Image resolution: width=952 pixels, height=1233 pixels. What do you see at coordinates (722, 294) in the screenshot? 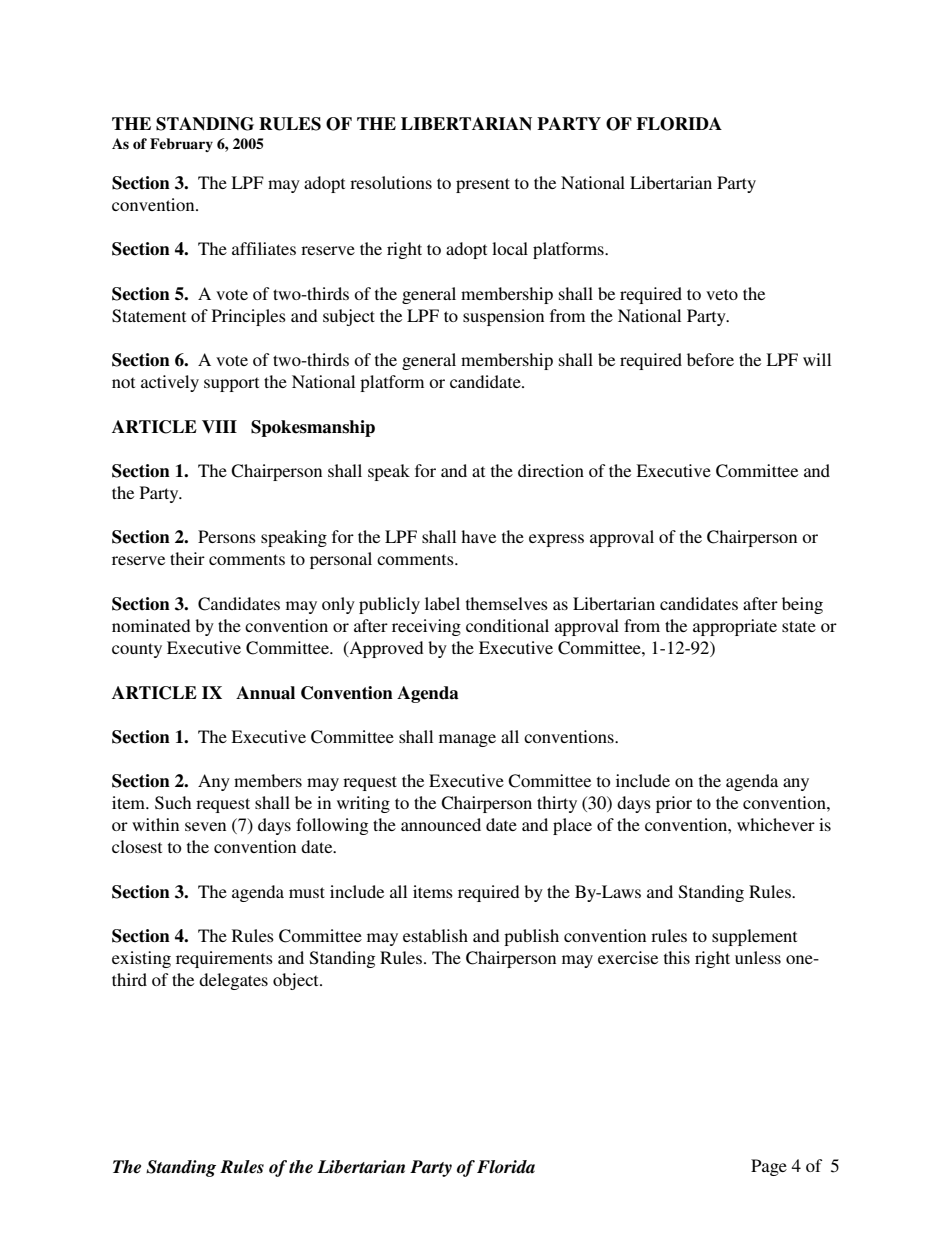
I see `veto` at bounding box center [722, 294].
